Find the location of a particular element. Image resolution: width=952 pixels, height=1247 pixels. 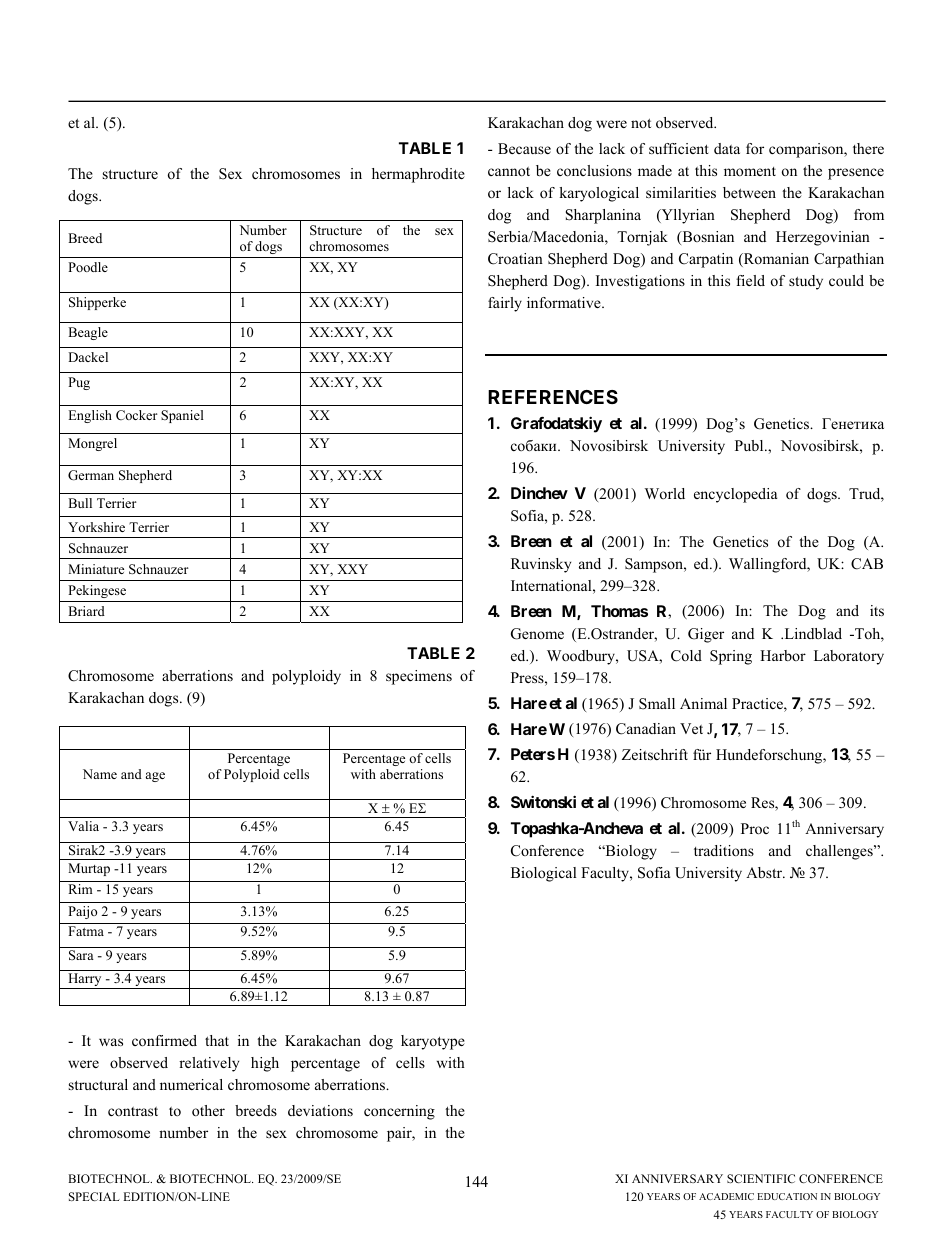

SCIENTIFIC is located at coordinates (761, 1178).
